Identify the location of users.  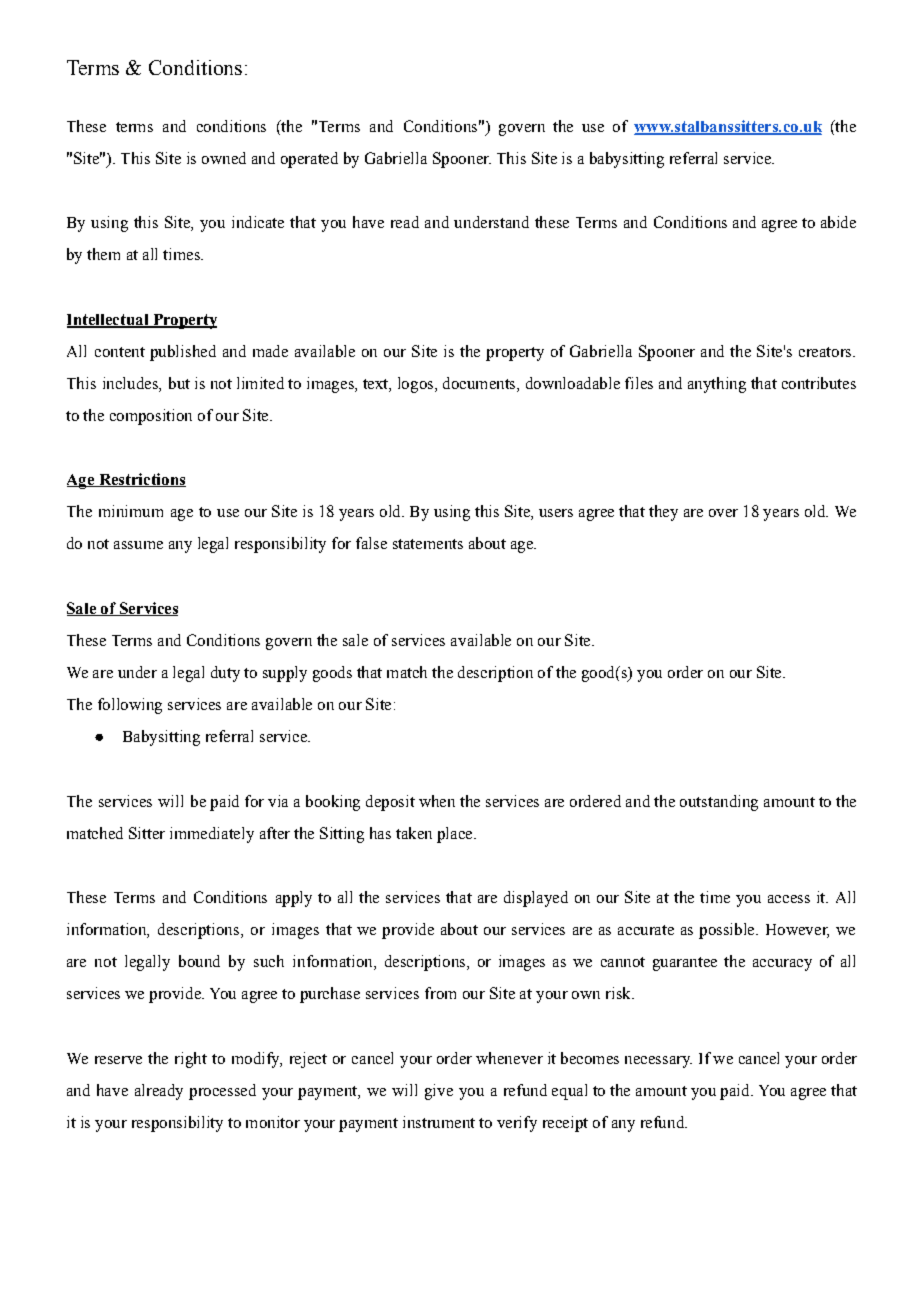
(556, 513).
